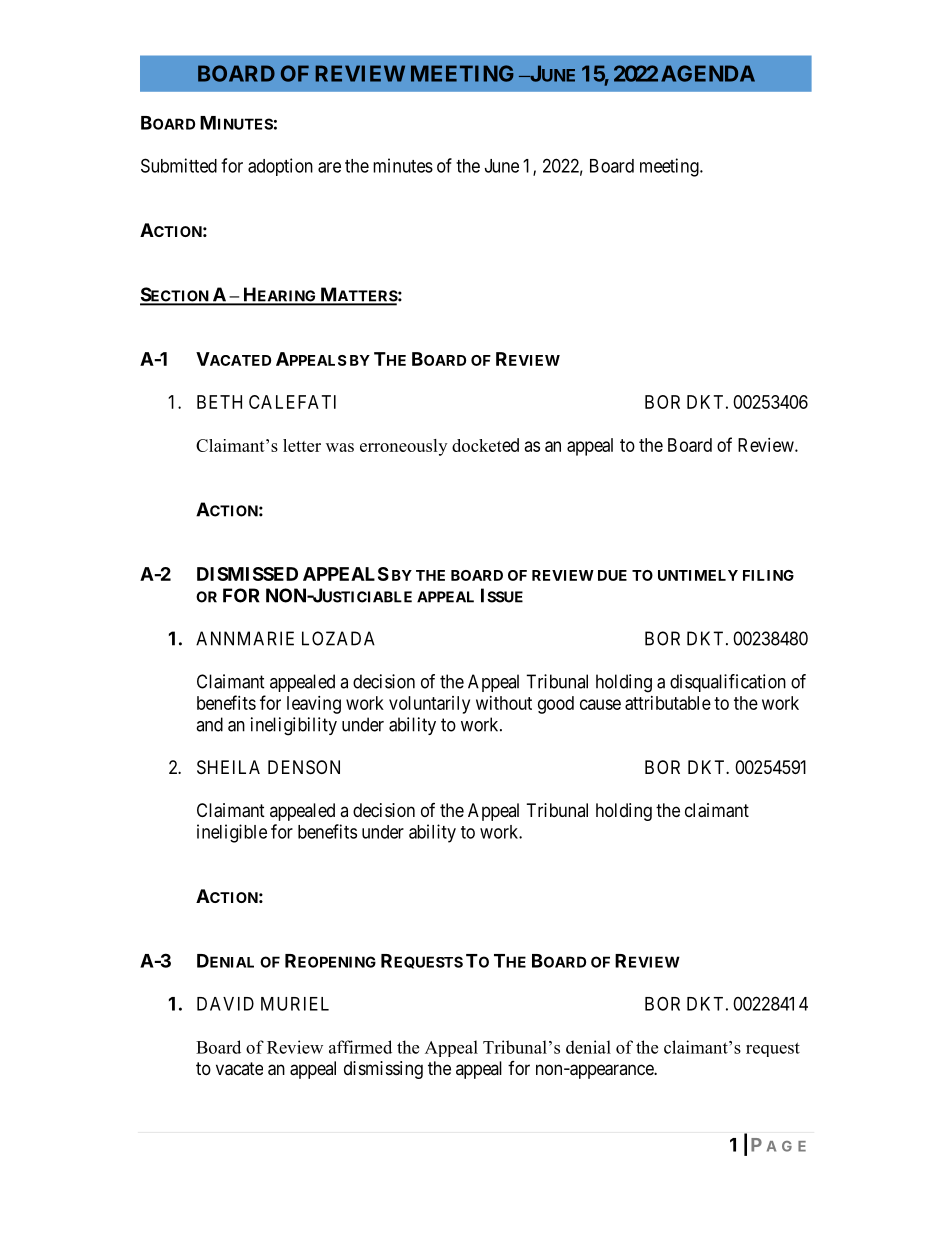 The image size is (952, 1233). What do you see at coordinates (612, 575) in the screenshot?
I see `DUE` at bounding box center [612, 575].
